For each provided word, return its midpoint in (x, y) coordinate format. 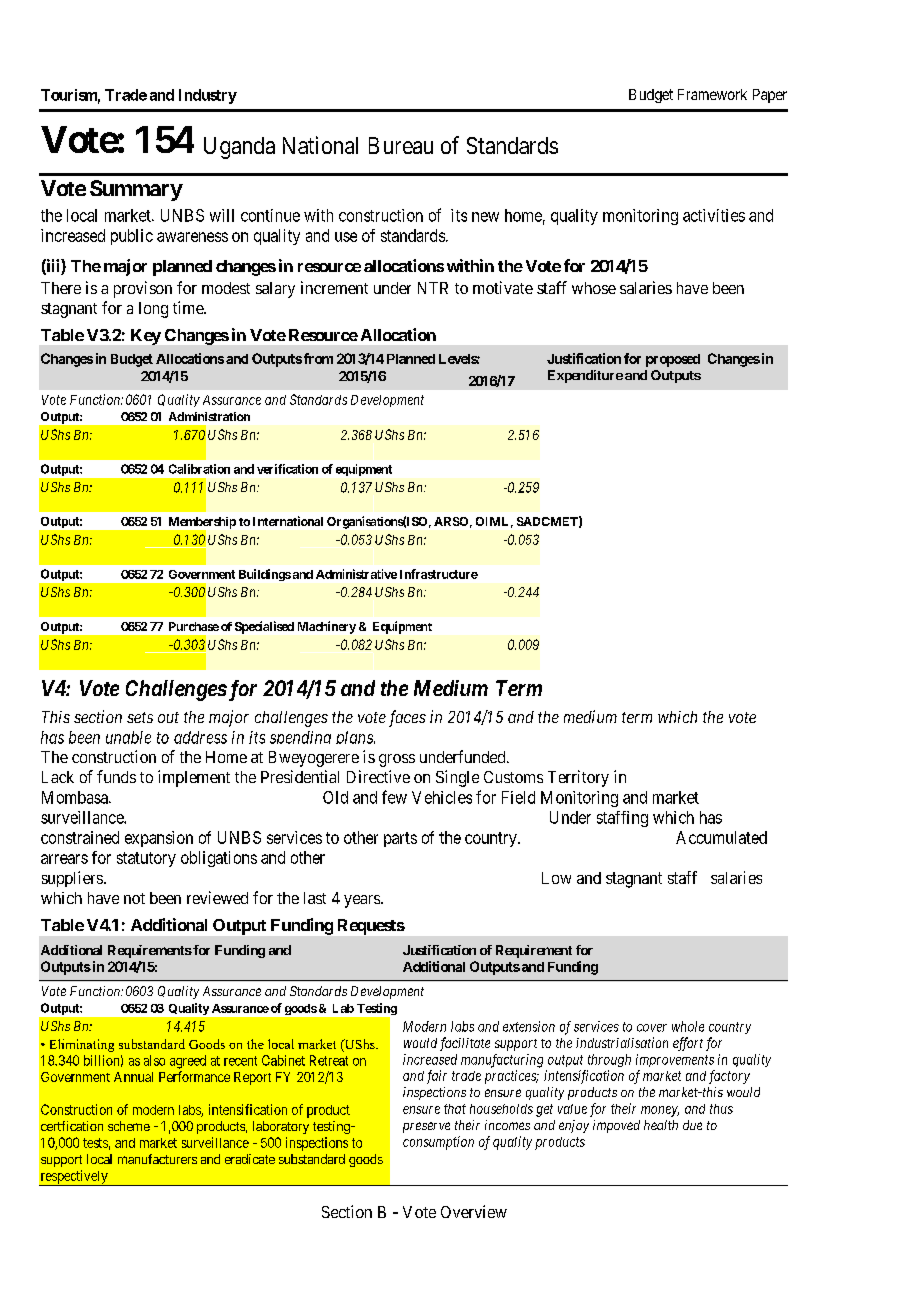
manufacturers (157, 1159)
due (692, 1125)
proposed (673, 360)
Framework (712, 94)
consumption (438, 1143)
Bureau (401, 145)
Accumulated (721, 837)
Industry (208, 96)
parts (400, 839)
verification (287, 469)
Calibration (199, 469)
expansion (159, 839)
